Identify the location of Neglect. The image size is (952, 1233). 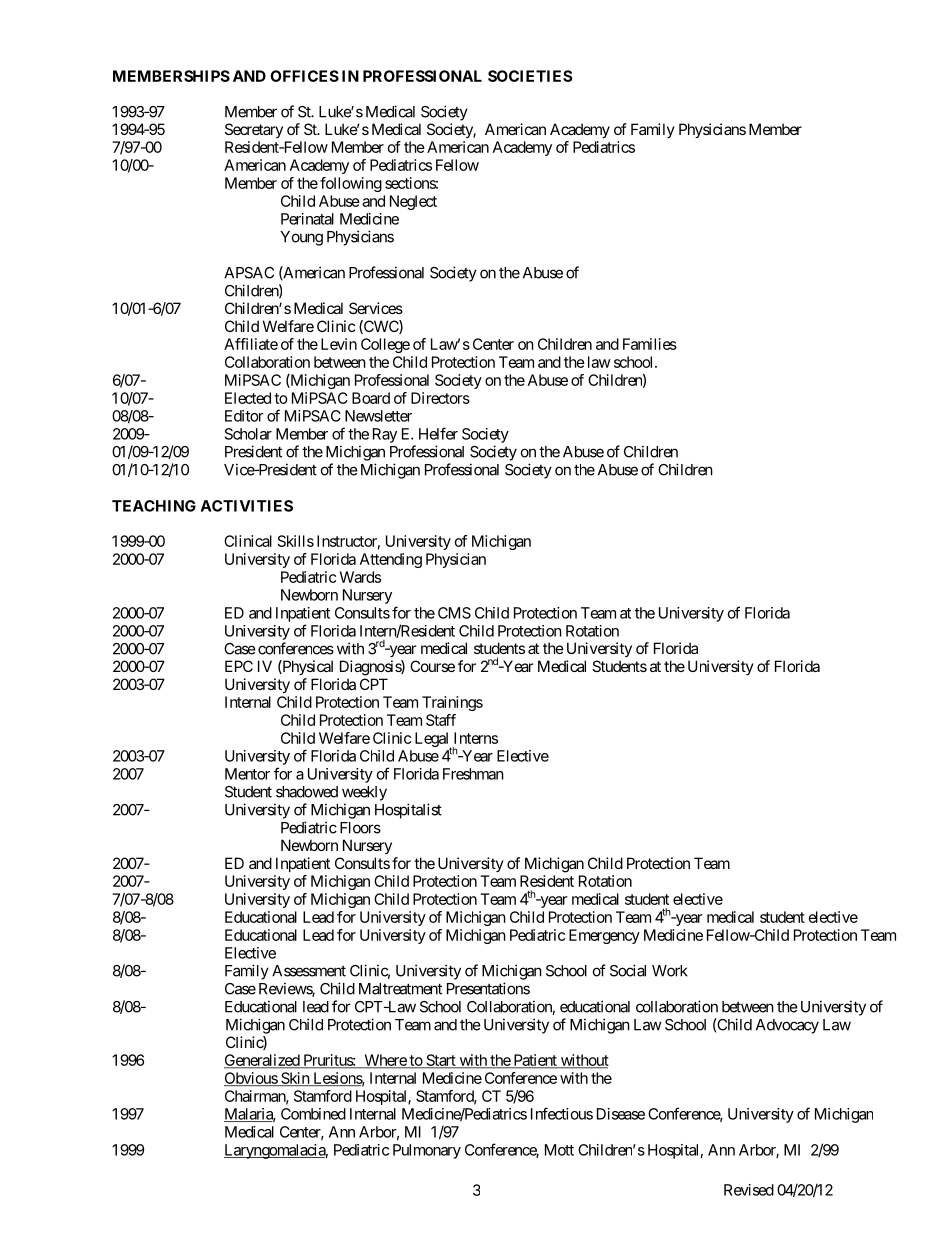
(413, 202).
